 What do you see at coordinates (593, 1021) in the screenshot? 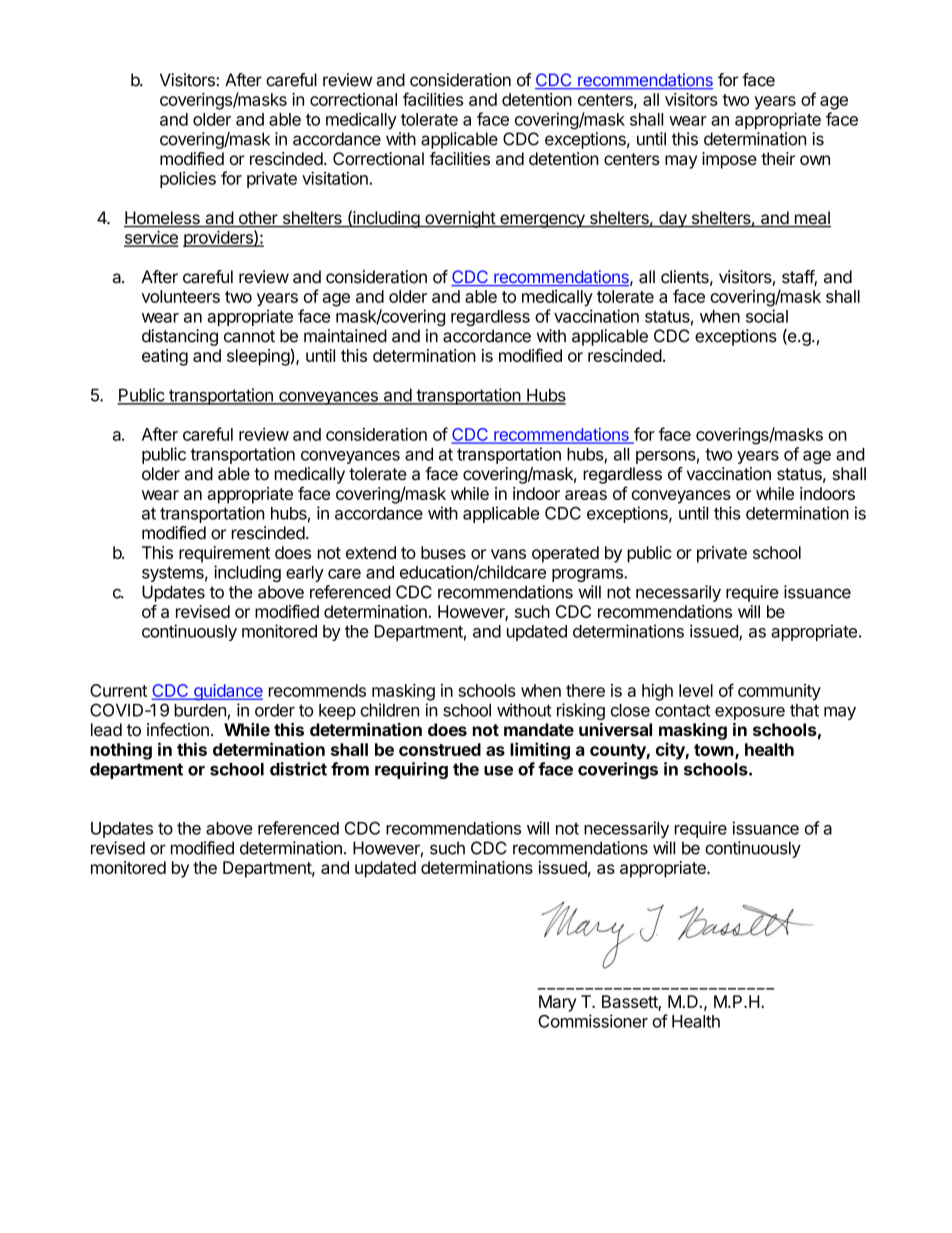
I see `Commissioner` at bounding box center [593, 1021].
